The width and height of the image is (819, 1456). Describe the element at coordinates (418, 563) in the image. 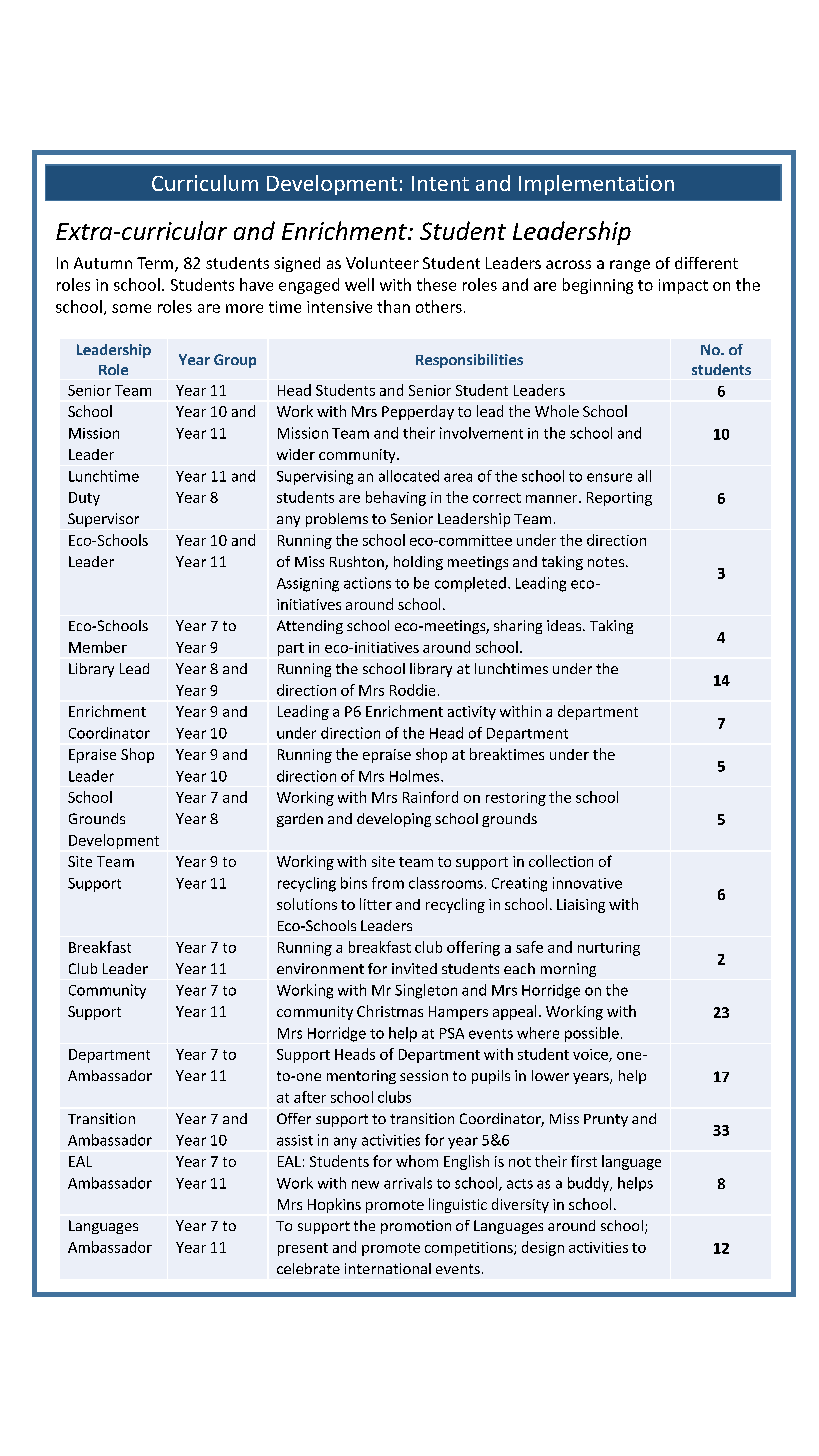

I see `holding` at that location.
